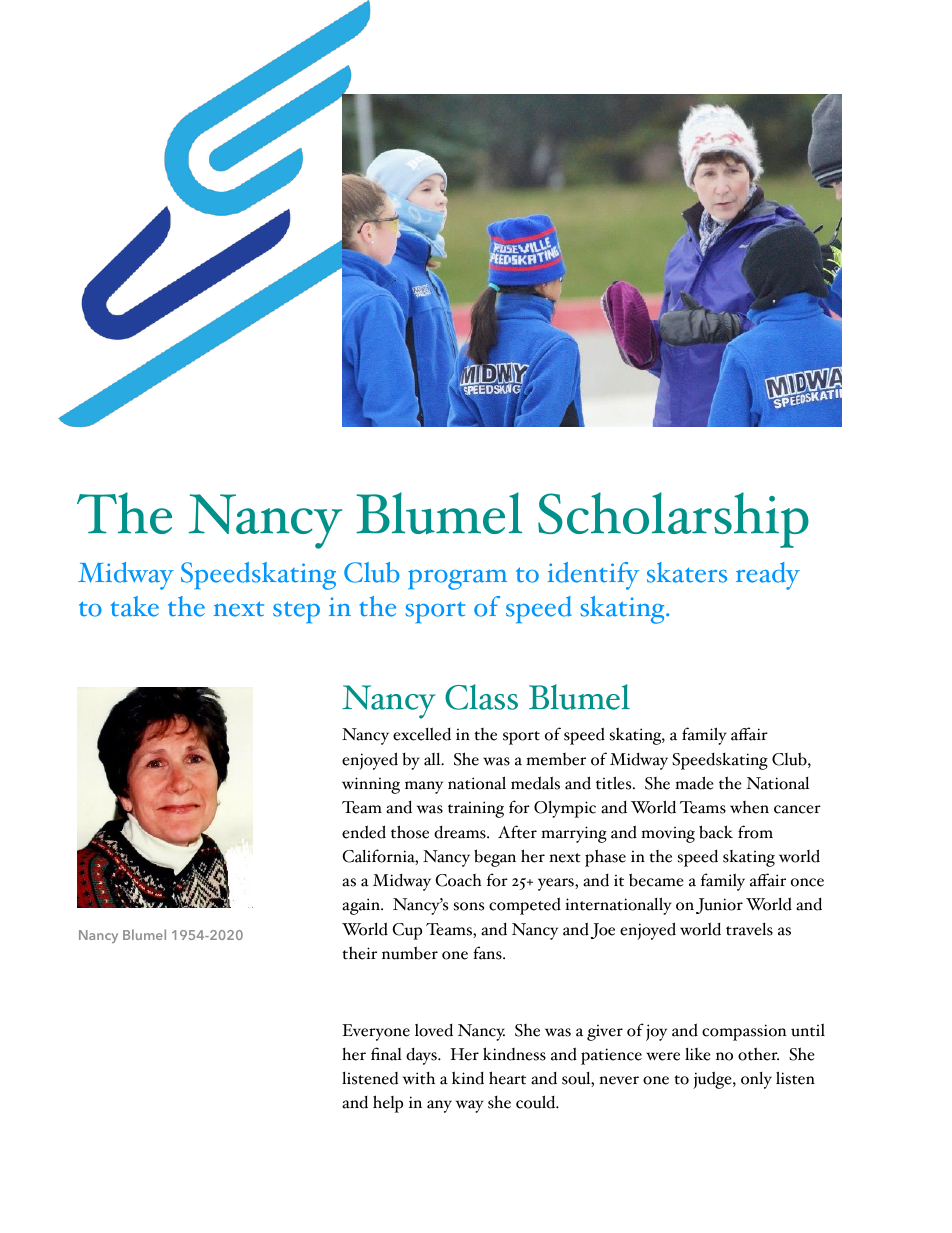  What do you see at coordinates (673, 520) in the page?
I see `Scholarship` at bounding box center [673, 520].
